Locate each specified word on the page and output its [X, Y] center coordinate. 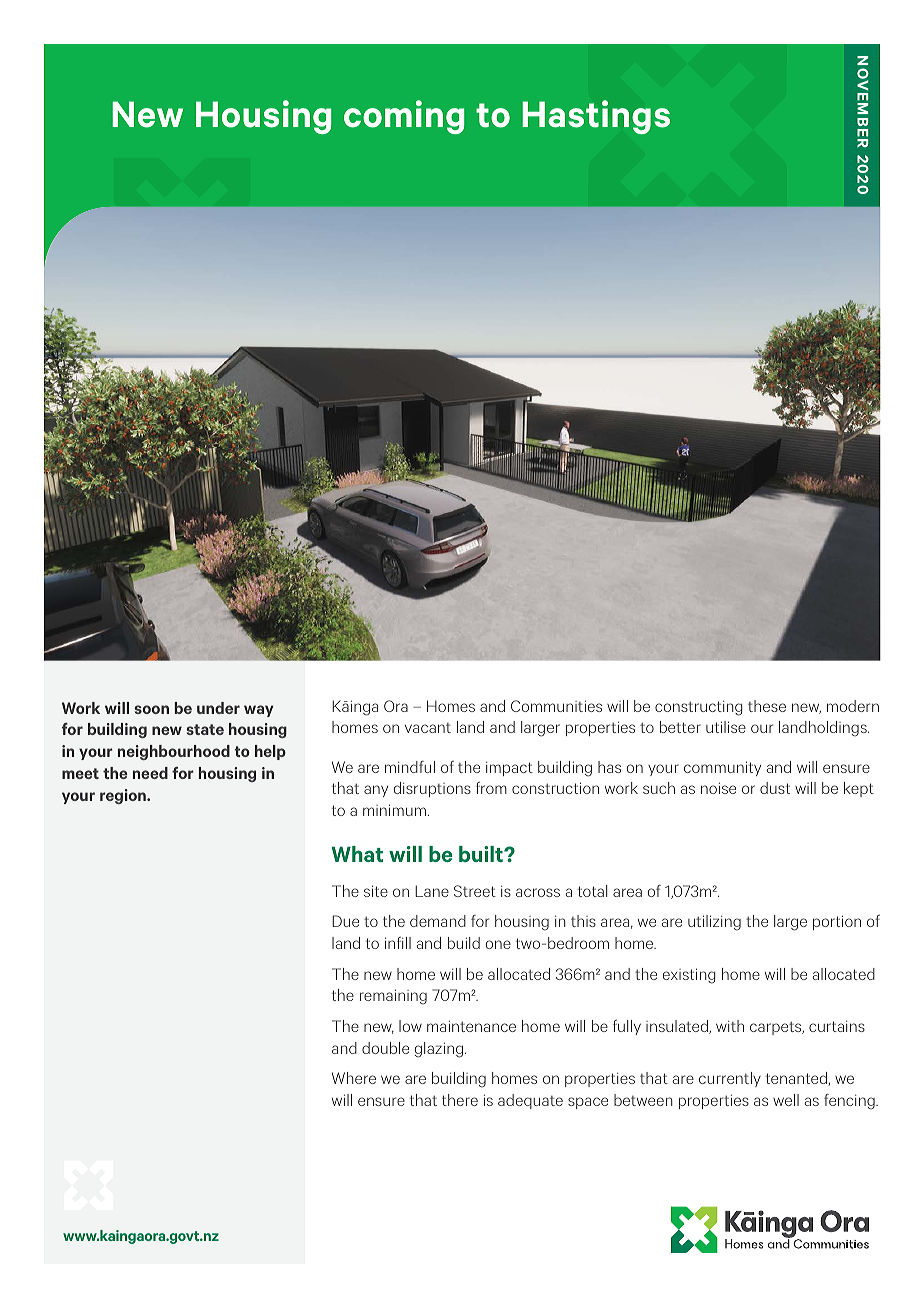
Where [354, 1078]
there [460, 1100]
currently [730, 1079]
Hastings [596, 117]
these [767, 706]
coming [404, 117]
